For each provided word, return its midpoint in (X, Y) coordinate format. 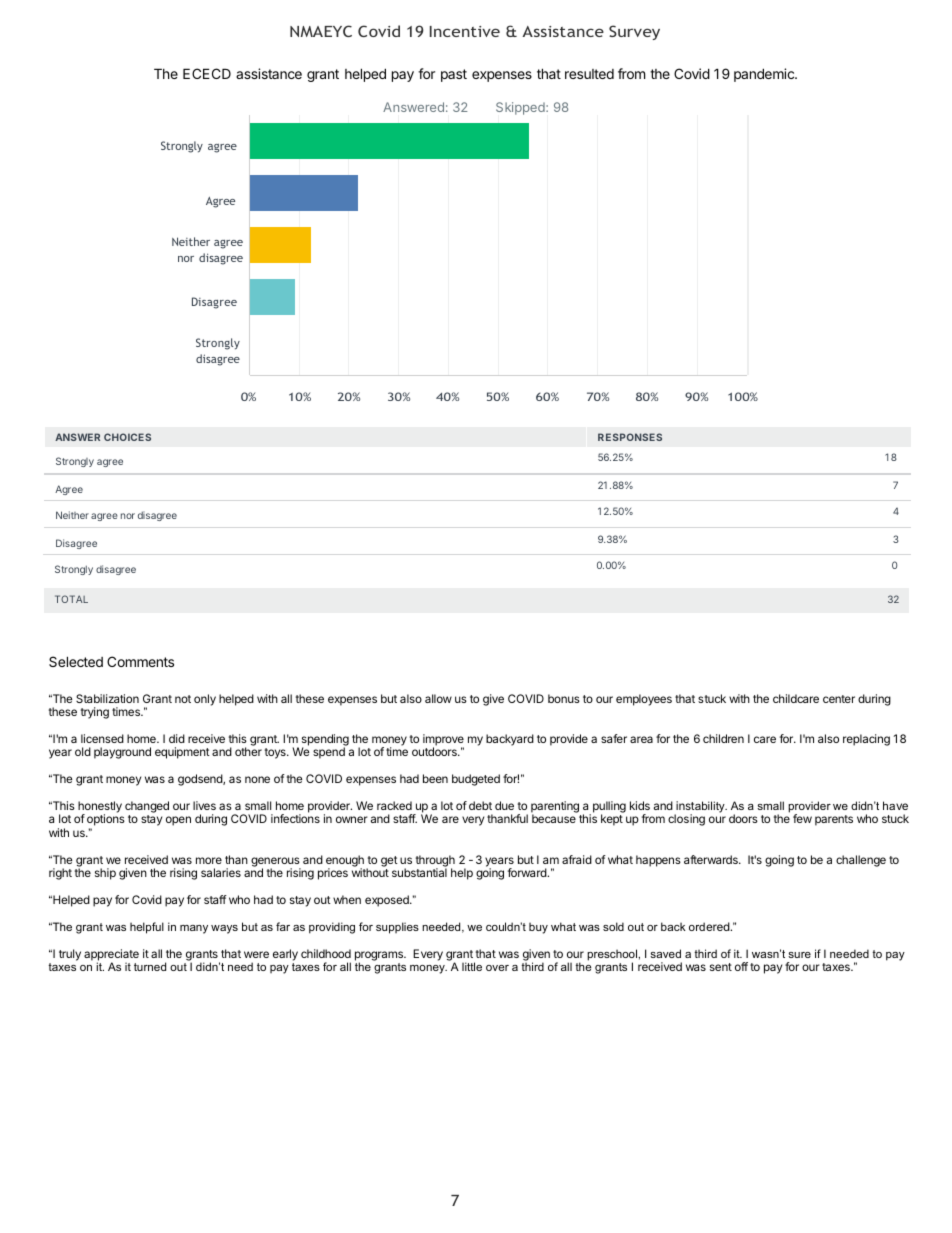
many (194, 929)
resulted (589, 74)
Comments (140, 661)
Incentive (465, 31)
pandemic (765, 75)
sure (799, 955)
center (839, 699)
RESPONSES (630, 437)
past (454, 75)
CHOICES (127, 437)
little (472, 966)
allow (438, 698)
